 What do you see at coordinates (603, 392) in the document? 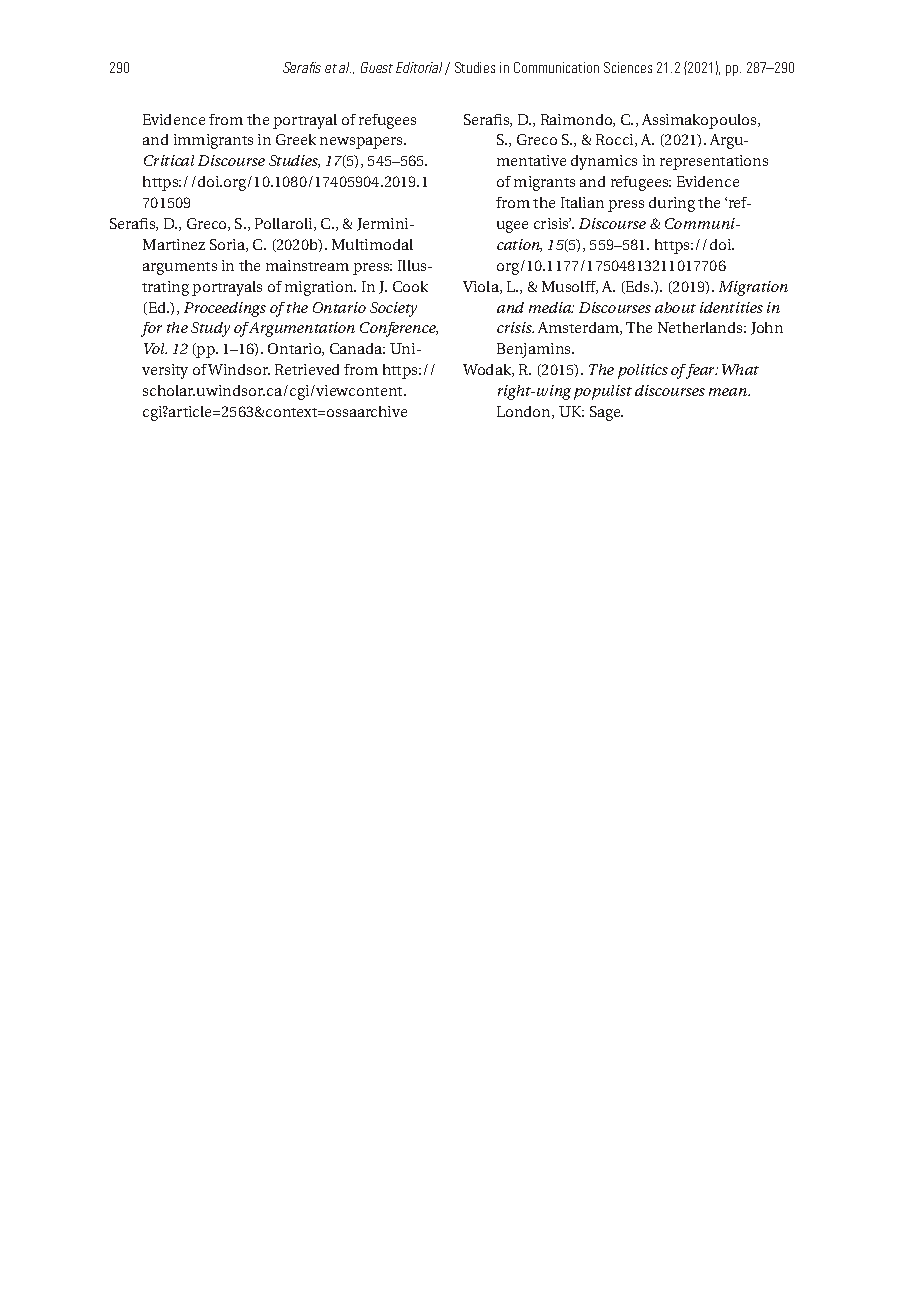
I see `populist` at bounding box center [603, 392].
